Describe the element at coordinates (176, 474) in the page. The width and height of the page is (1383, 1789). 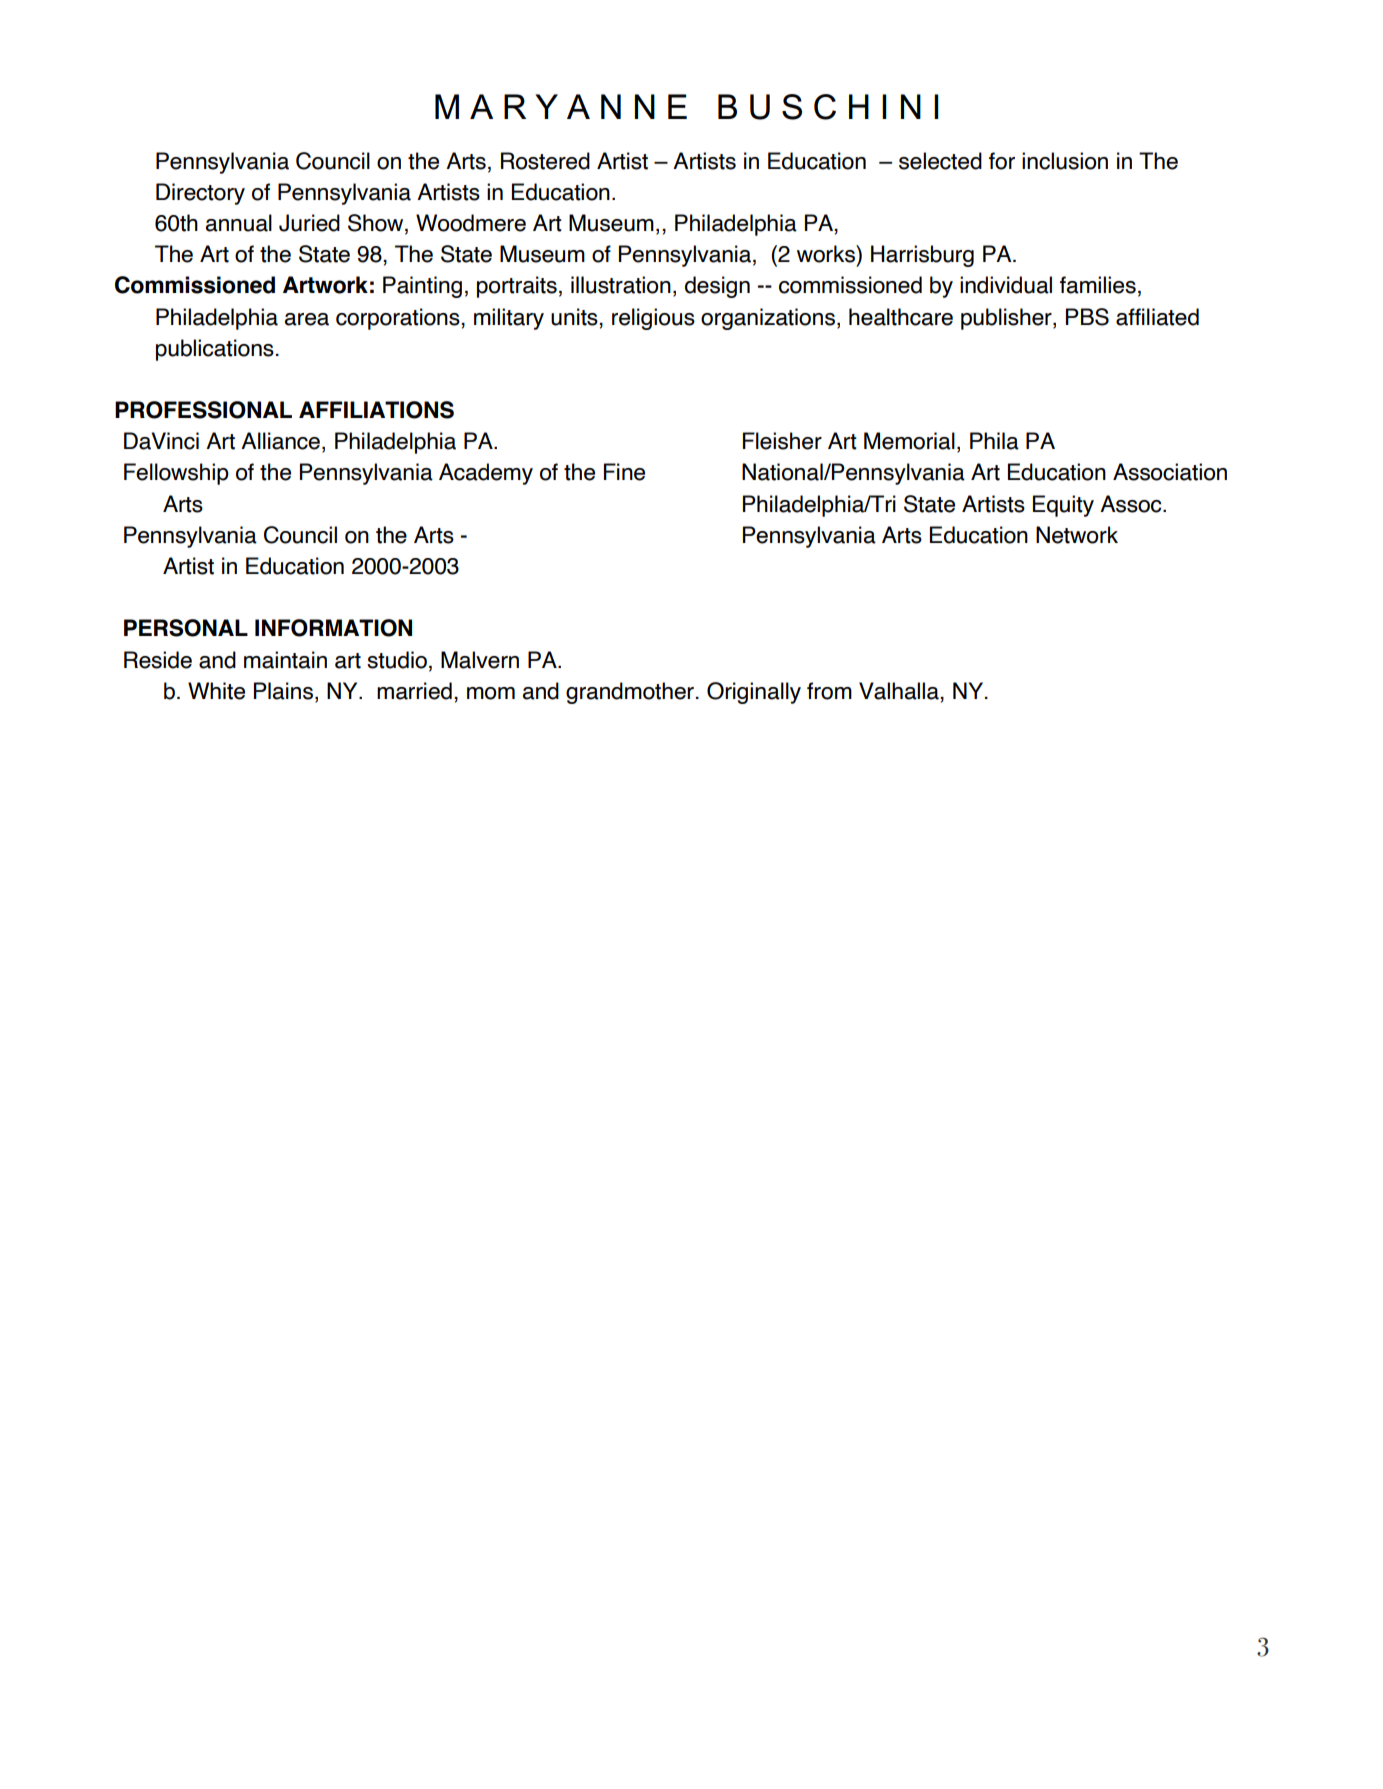
I see `Fellowship` at that location.
